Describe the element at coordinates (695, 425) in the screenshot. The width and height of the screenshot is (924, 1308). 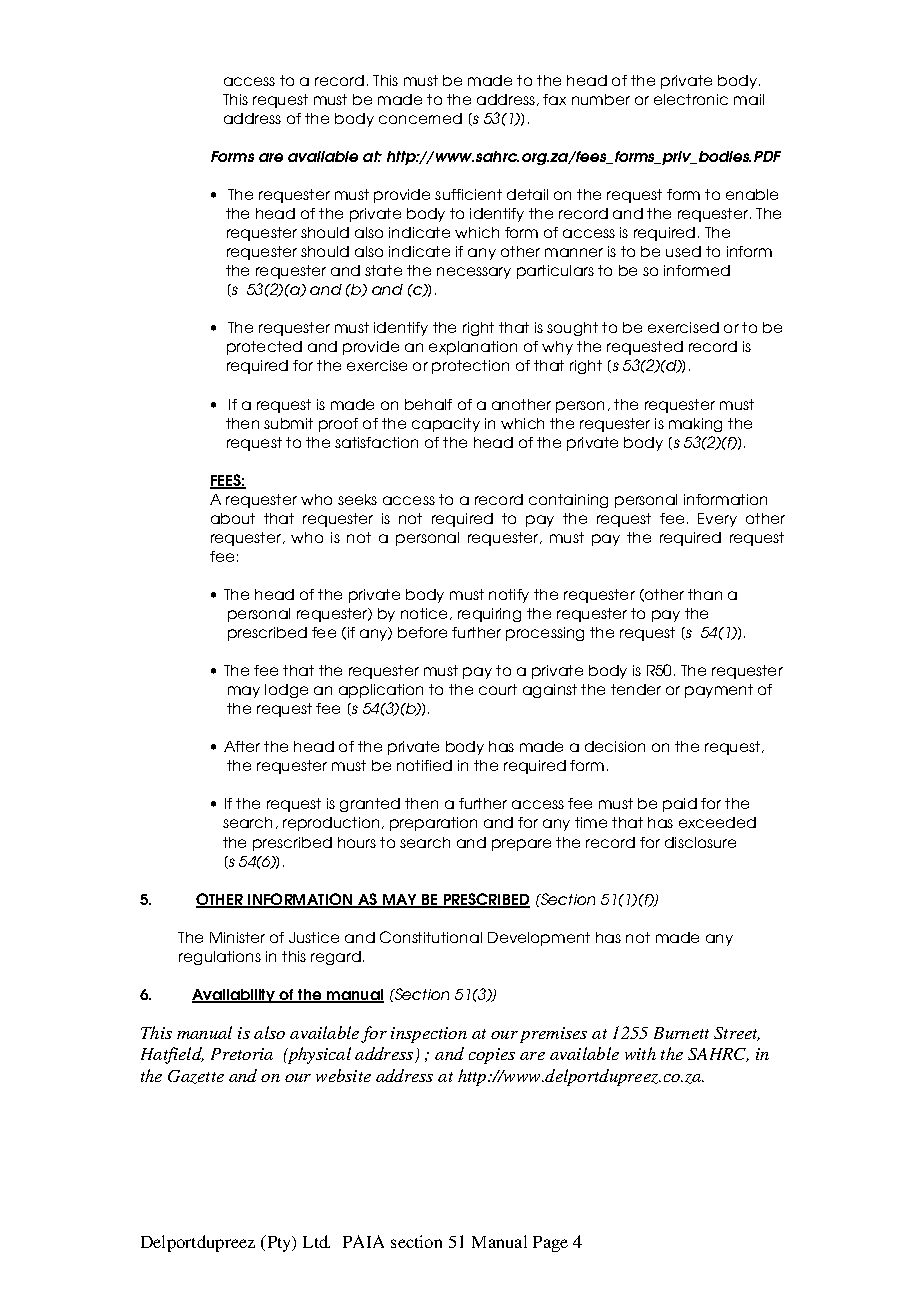
I see `making` at that location.
